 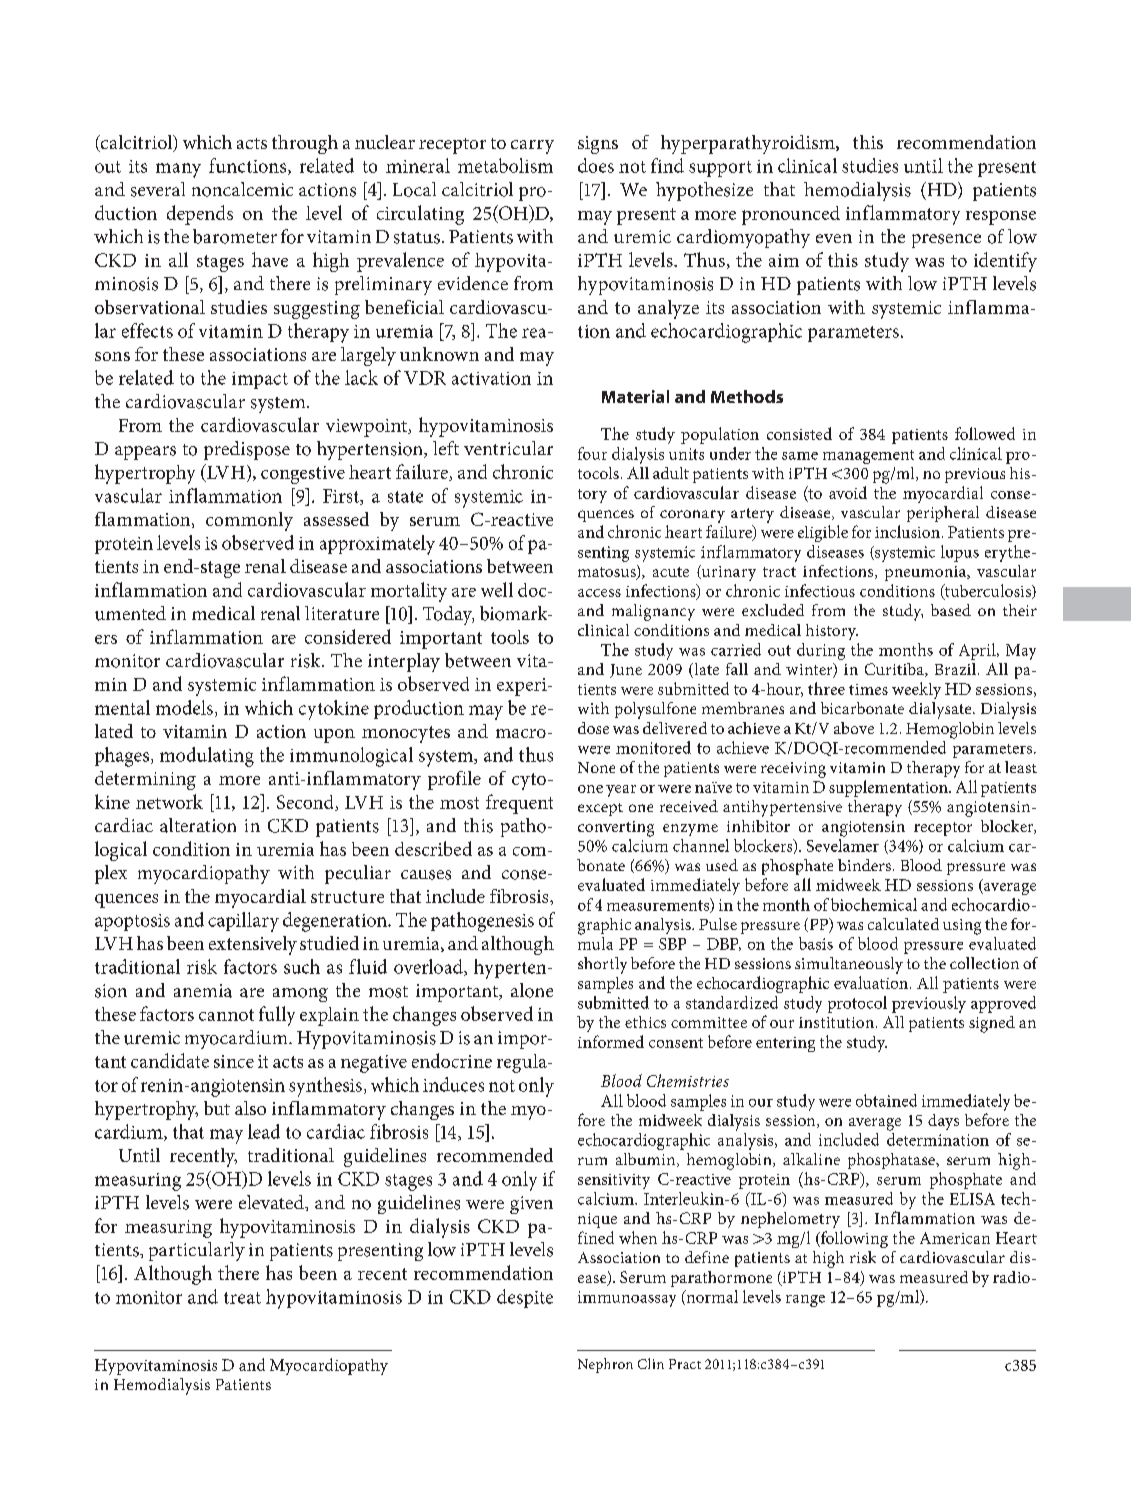 I want to click on presence, so click(x=946, y=241).
